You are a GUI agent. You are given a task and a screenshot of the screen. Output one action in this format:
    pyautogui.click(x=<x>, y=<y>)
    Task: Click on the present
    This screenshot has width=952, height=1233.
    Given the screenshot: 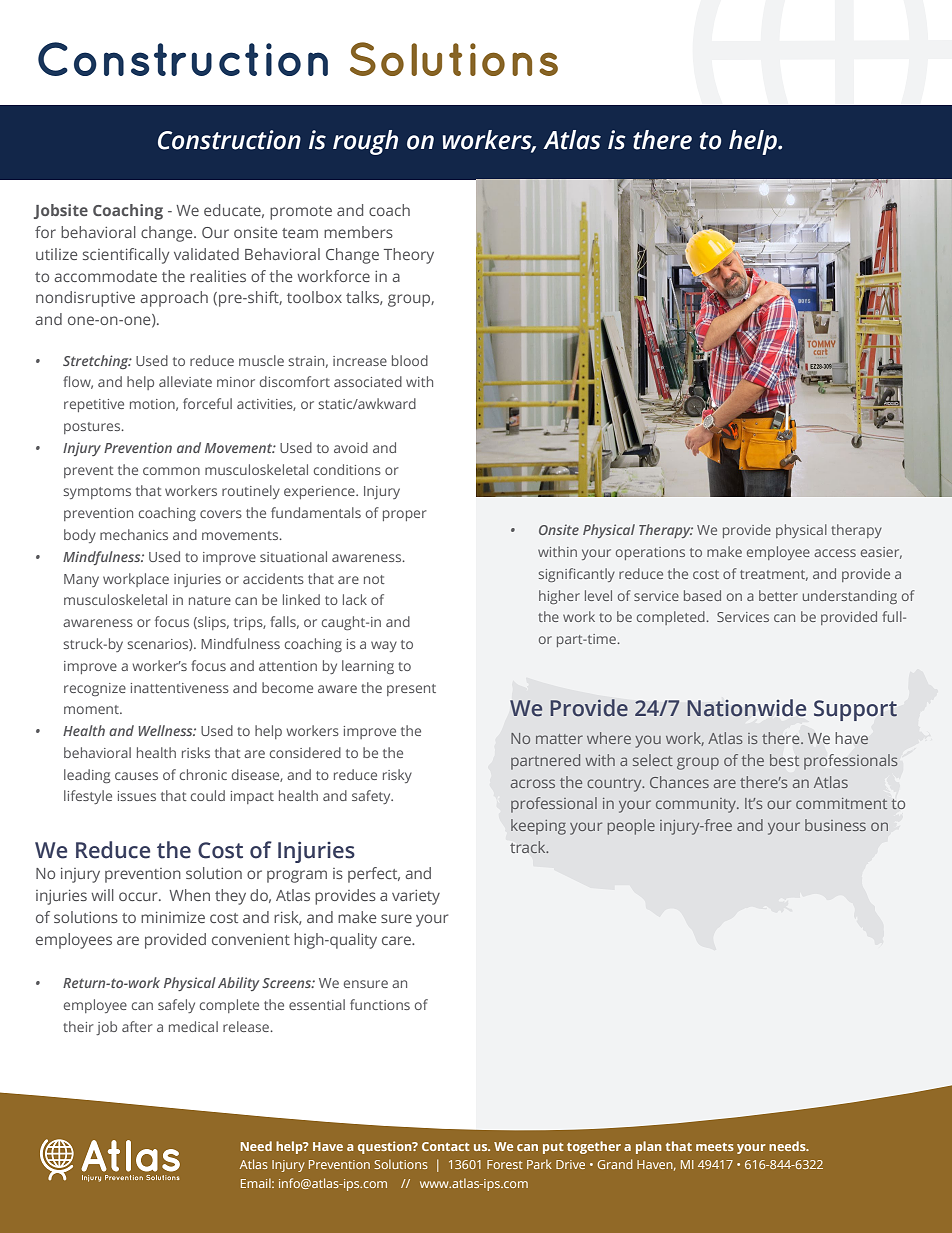 What is the action you would take?
    pyautogui.click(x=411, y=690)
